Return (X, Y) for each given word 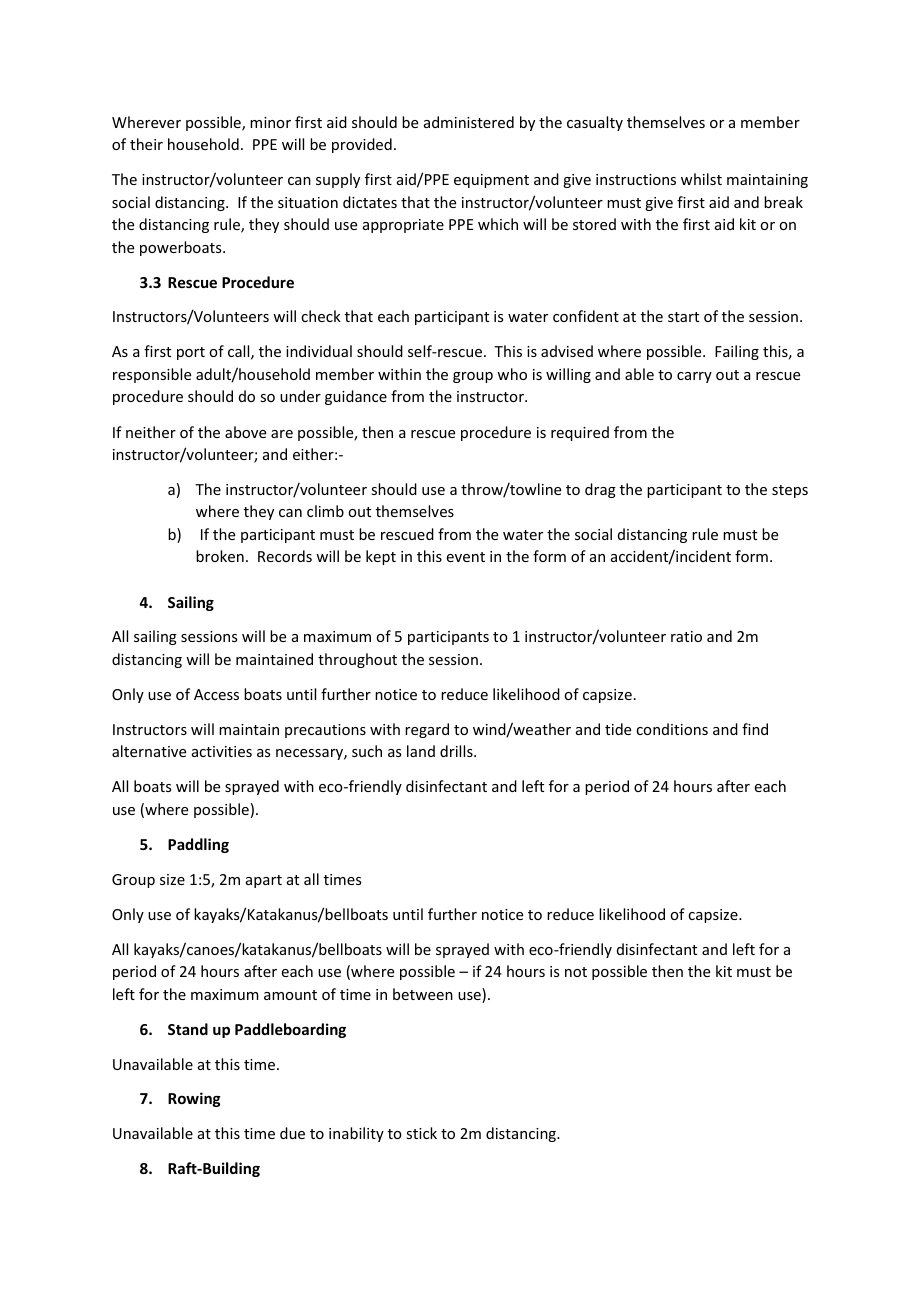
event (466, 557)
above (245, 432)
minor (270, 122)
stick (421, 1133)
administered (469, 122)
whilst (701, 179)
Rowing (194, 1099)
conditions (672, 729)
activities (222, 751)
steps (790, 491)
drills (457, 751)
